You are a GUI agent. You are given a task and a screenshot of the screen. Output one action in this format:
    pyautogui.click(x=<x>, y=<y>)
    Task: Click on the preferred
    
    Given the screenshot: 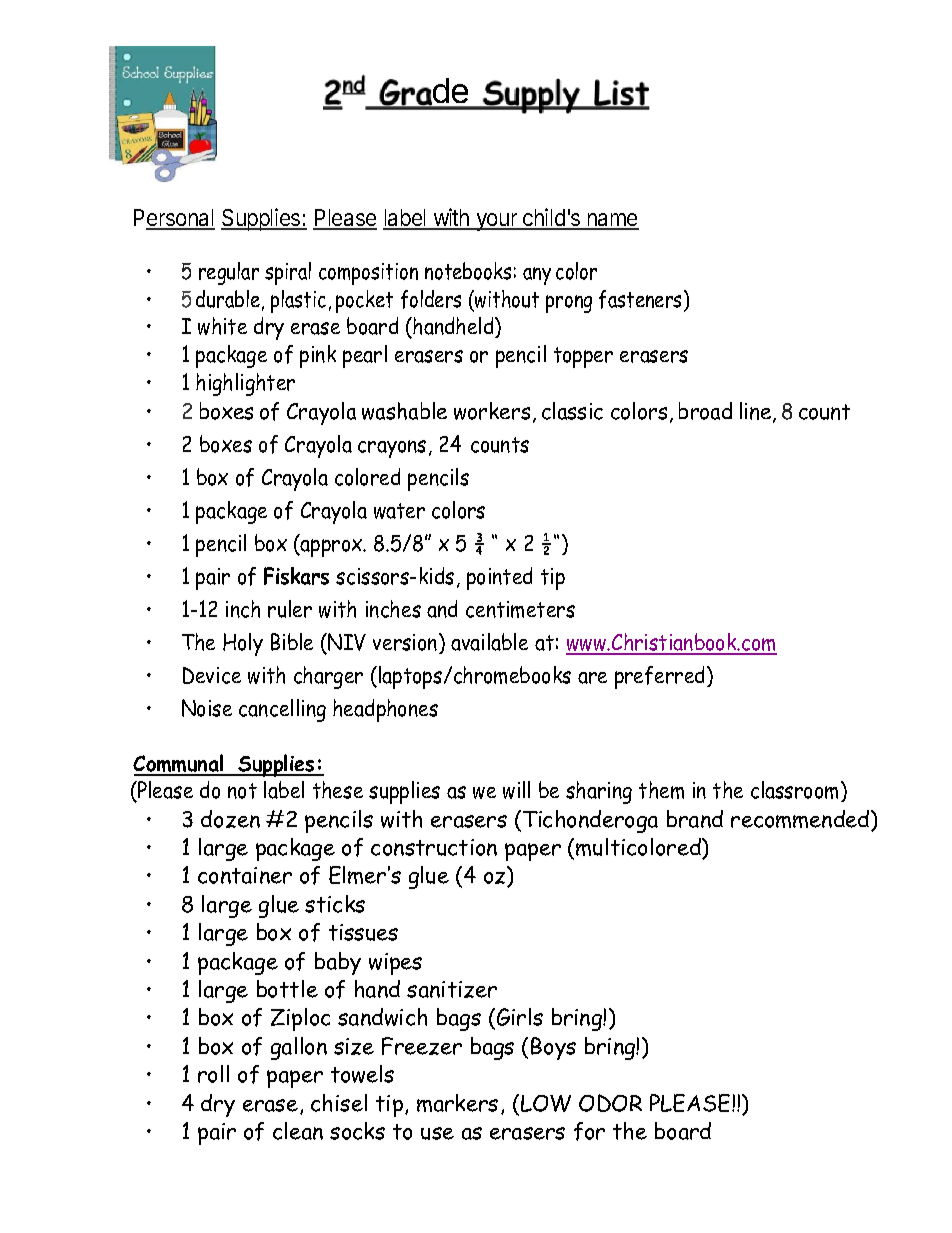 What is the action you would take?
    pyautogui.click(x=661, y=677)
